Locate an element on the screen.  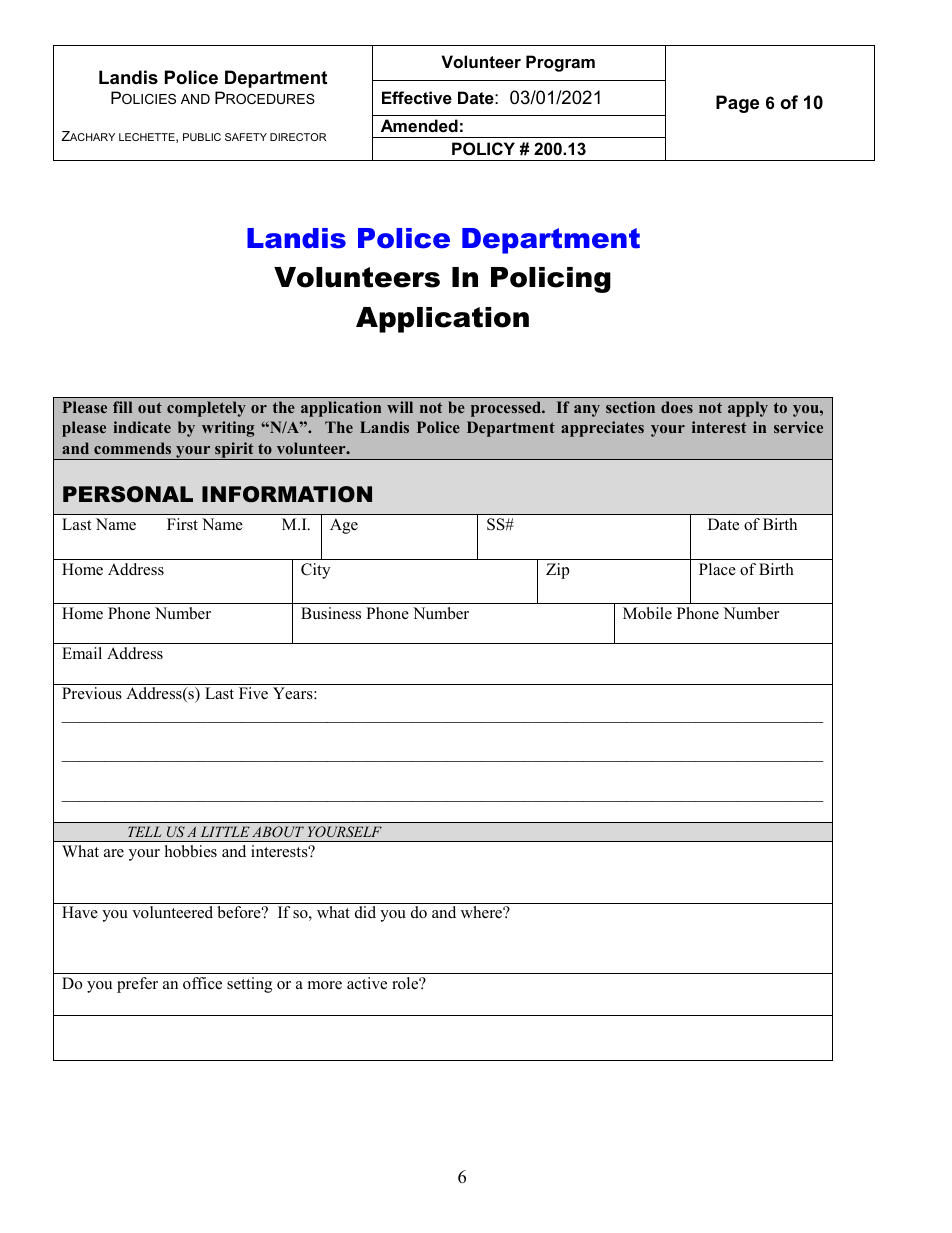
Effective is located at coordinates (417, 97).
